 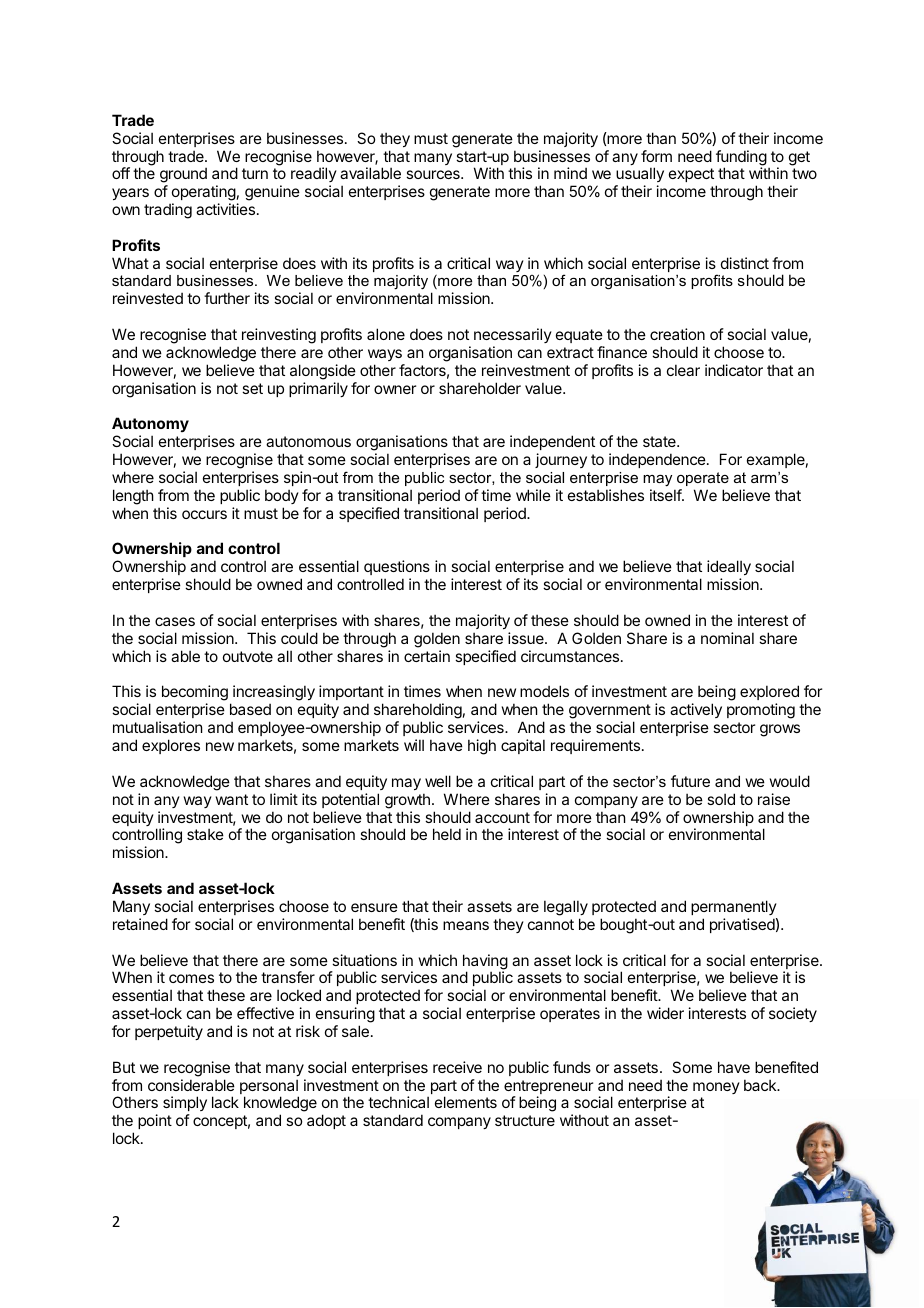 I want to click on cases, so click(x=175, y=621).
